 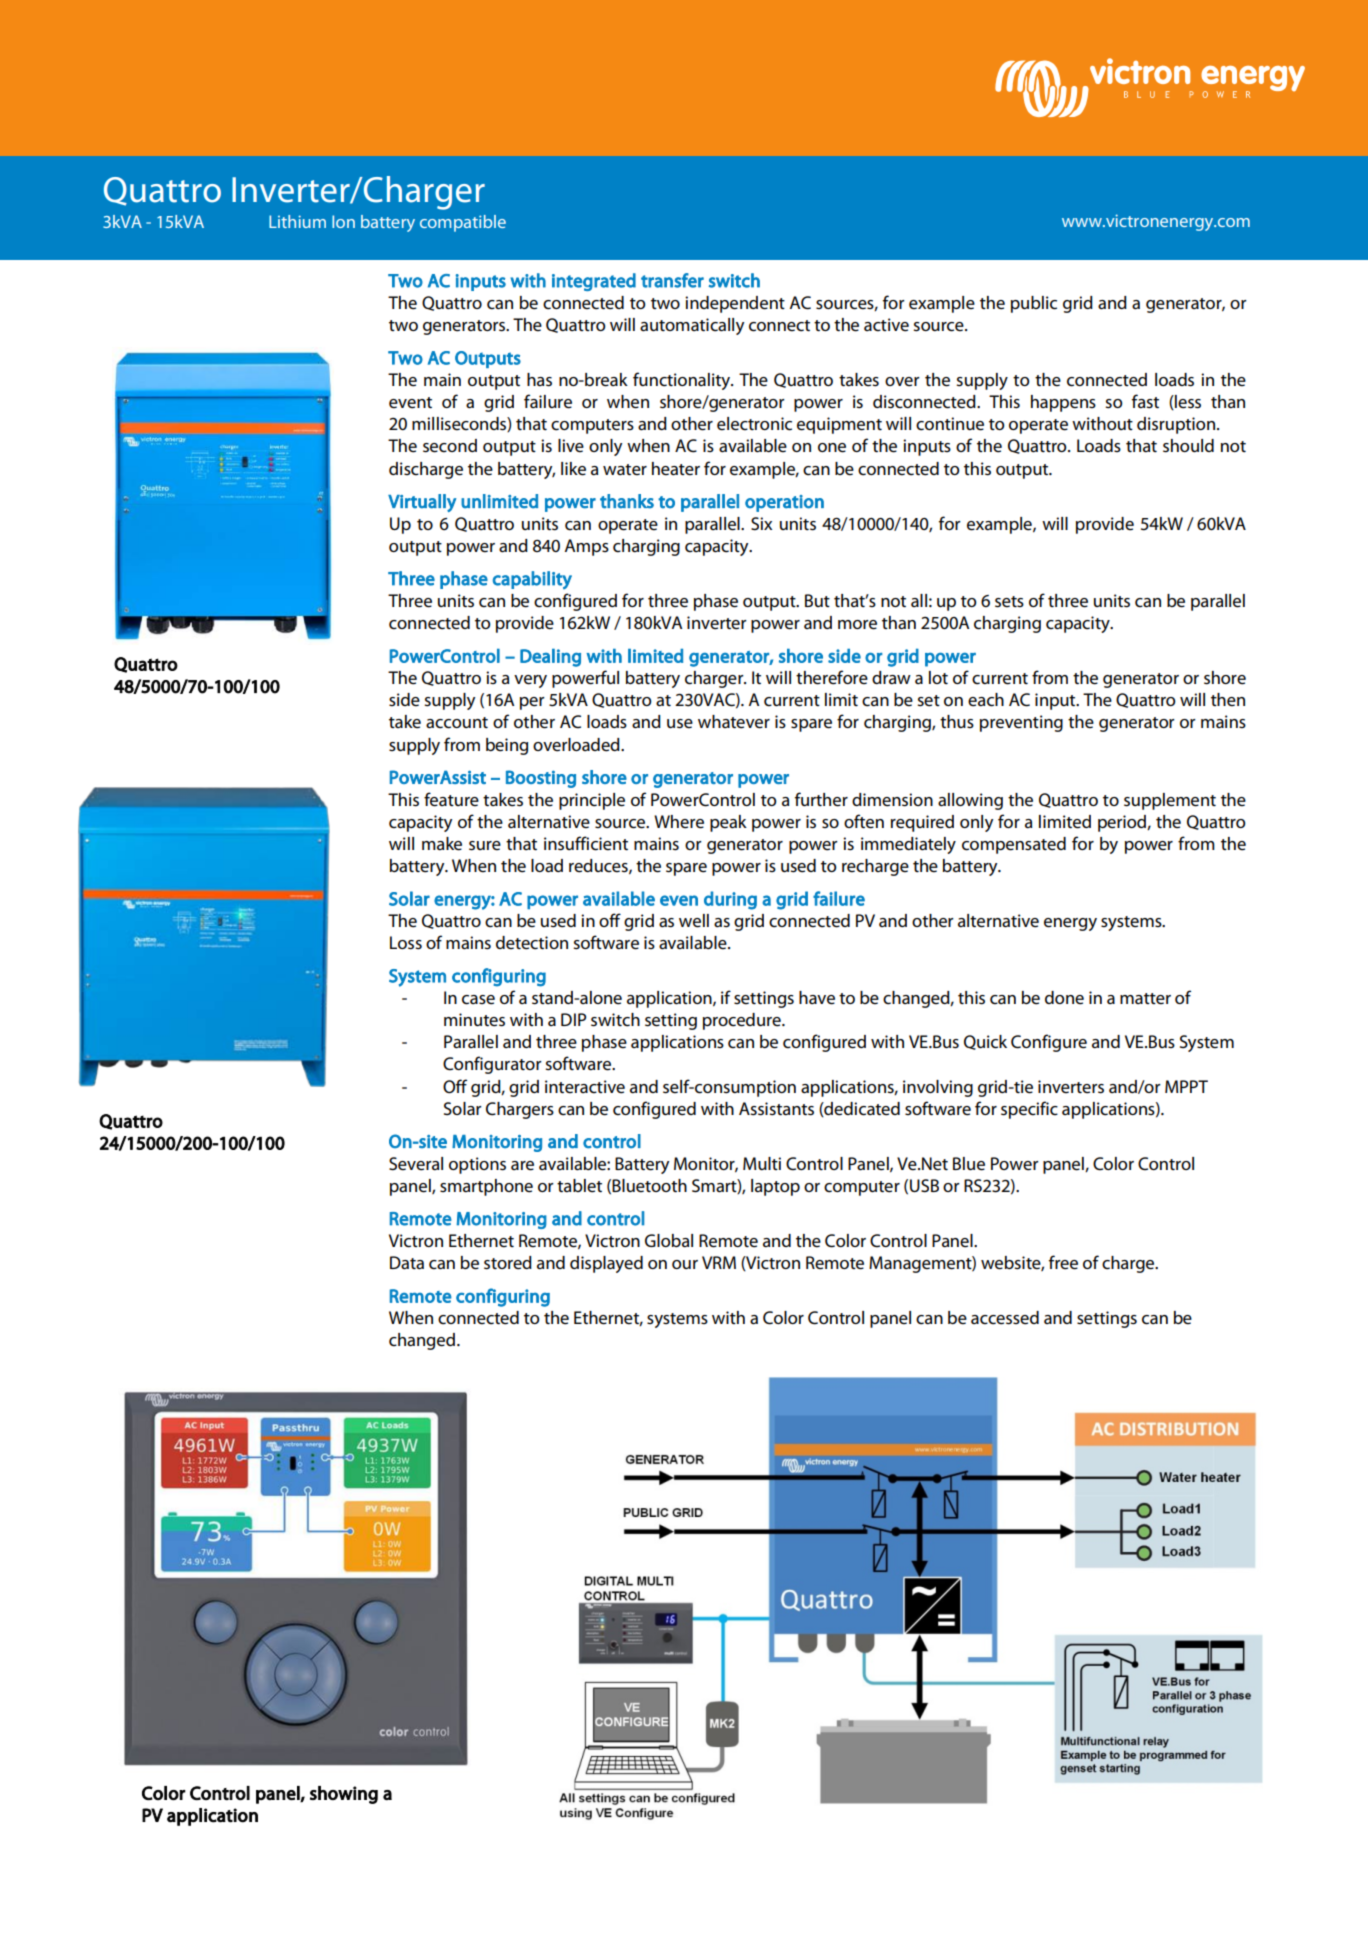 What do you see at coordinates (761, 524) in the image?
I see `Six` at bounding box center [761, 524].
